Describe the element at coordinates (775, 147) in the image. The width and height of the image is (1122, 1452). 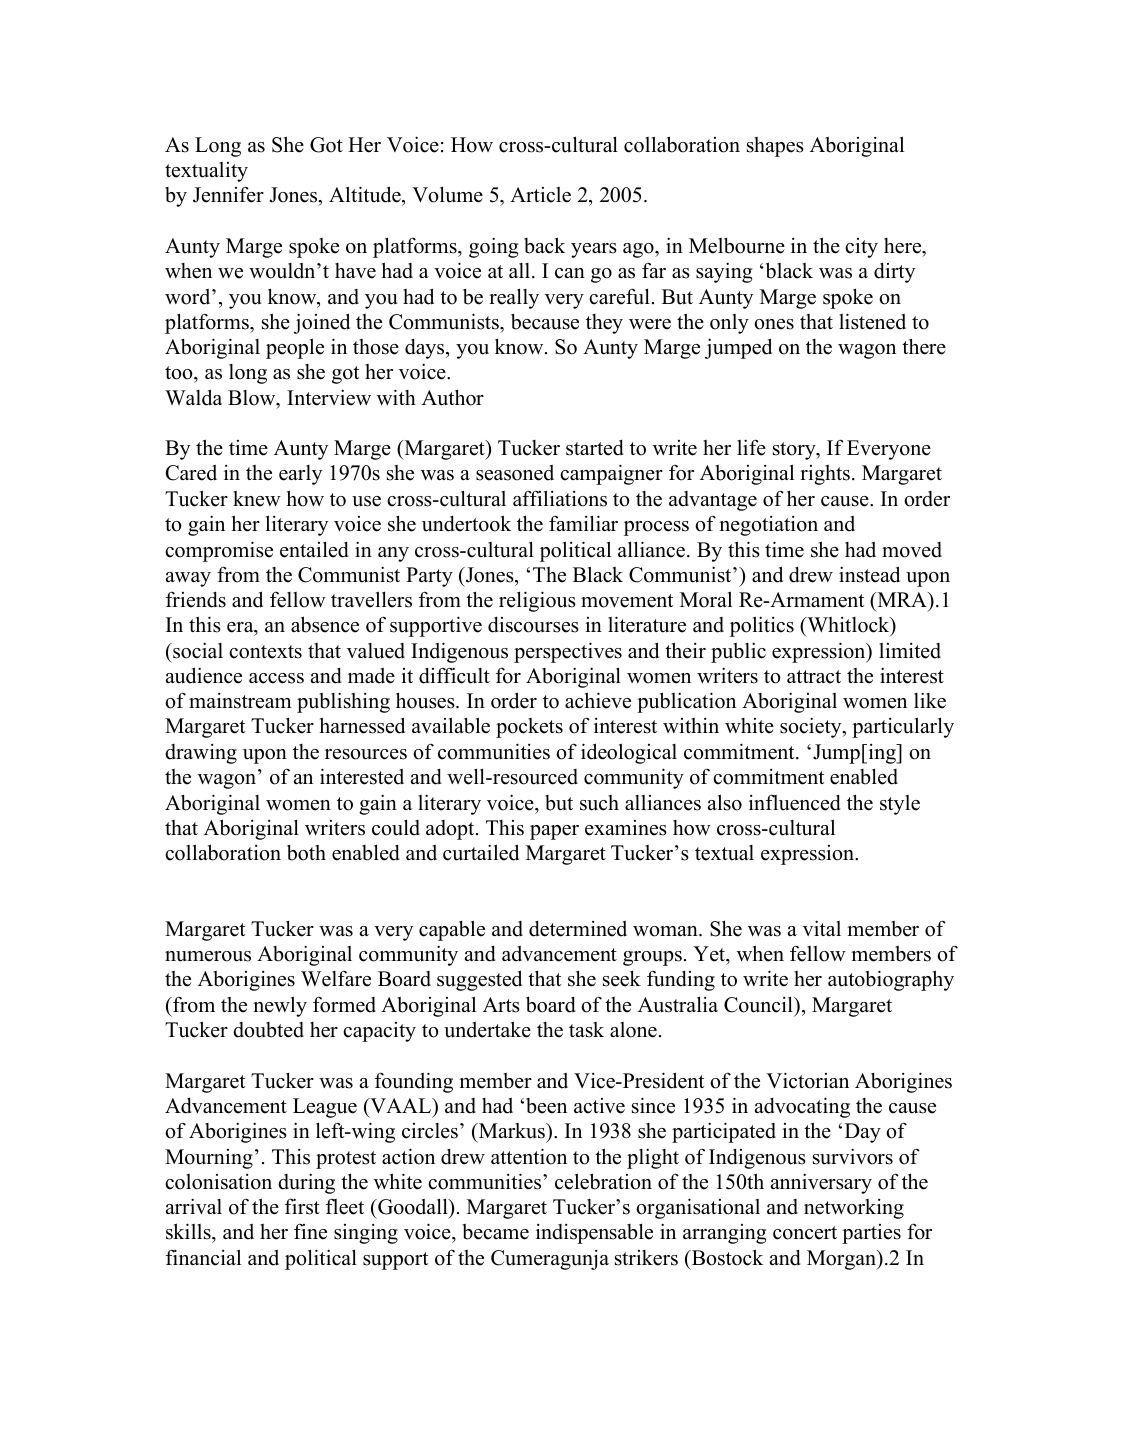
I see `shapes` at that location.
